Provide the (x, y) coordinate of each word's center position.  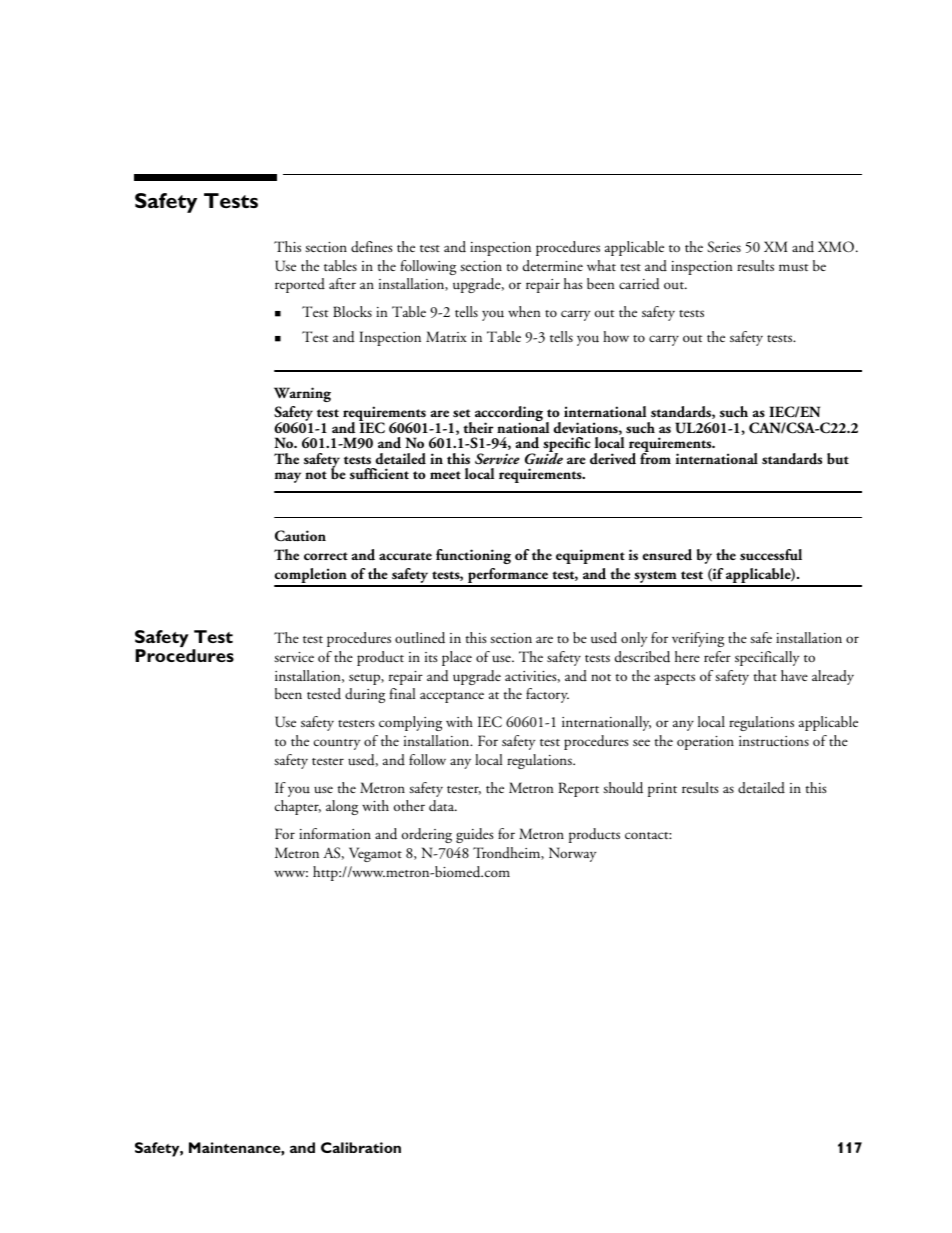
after (342, 283)
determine (553, 266)
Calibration (361, 1147)
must (793, 268)
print (662, 790)
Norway (572, 854)
